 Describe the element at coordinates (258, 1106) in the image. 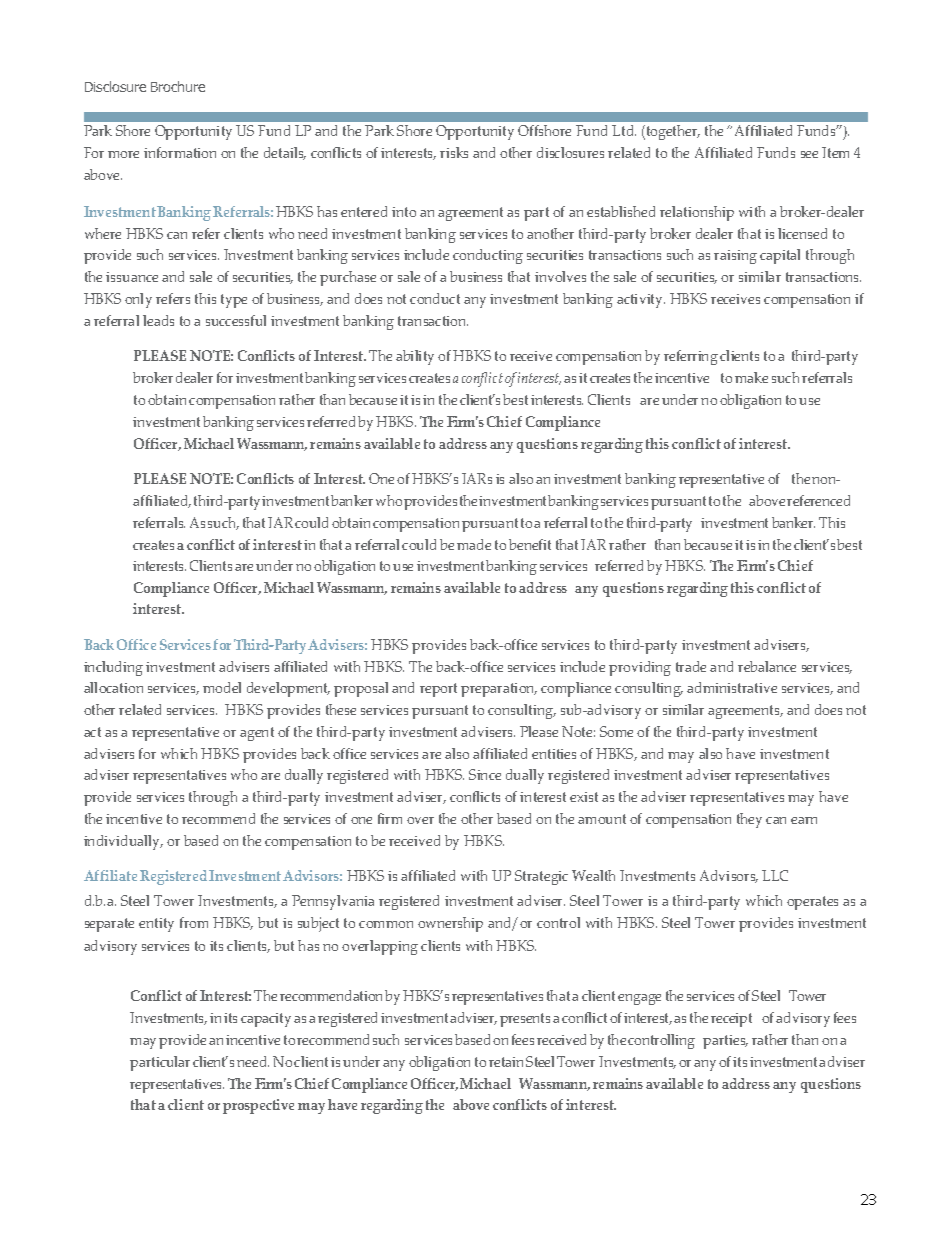

I see `prospective` at that location.
